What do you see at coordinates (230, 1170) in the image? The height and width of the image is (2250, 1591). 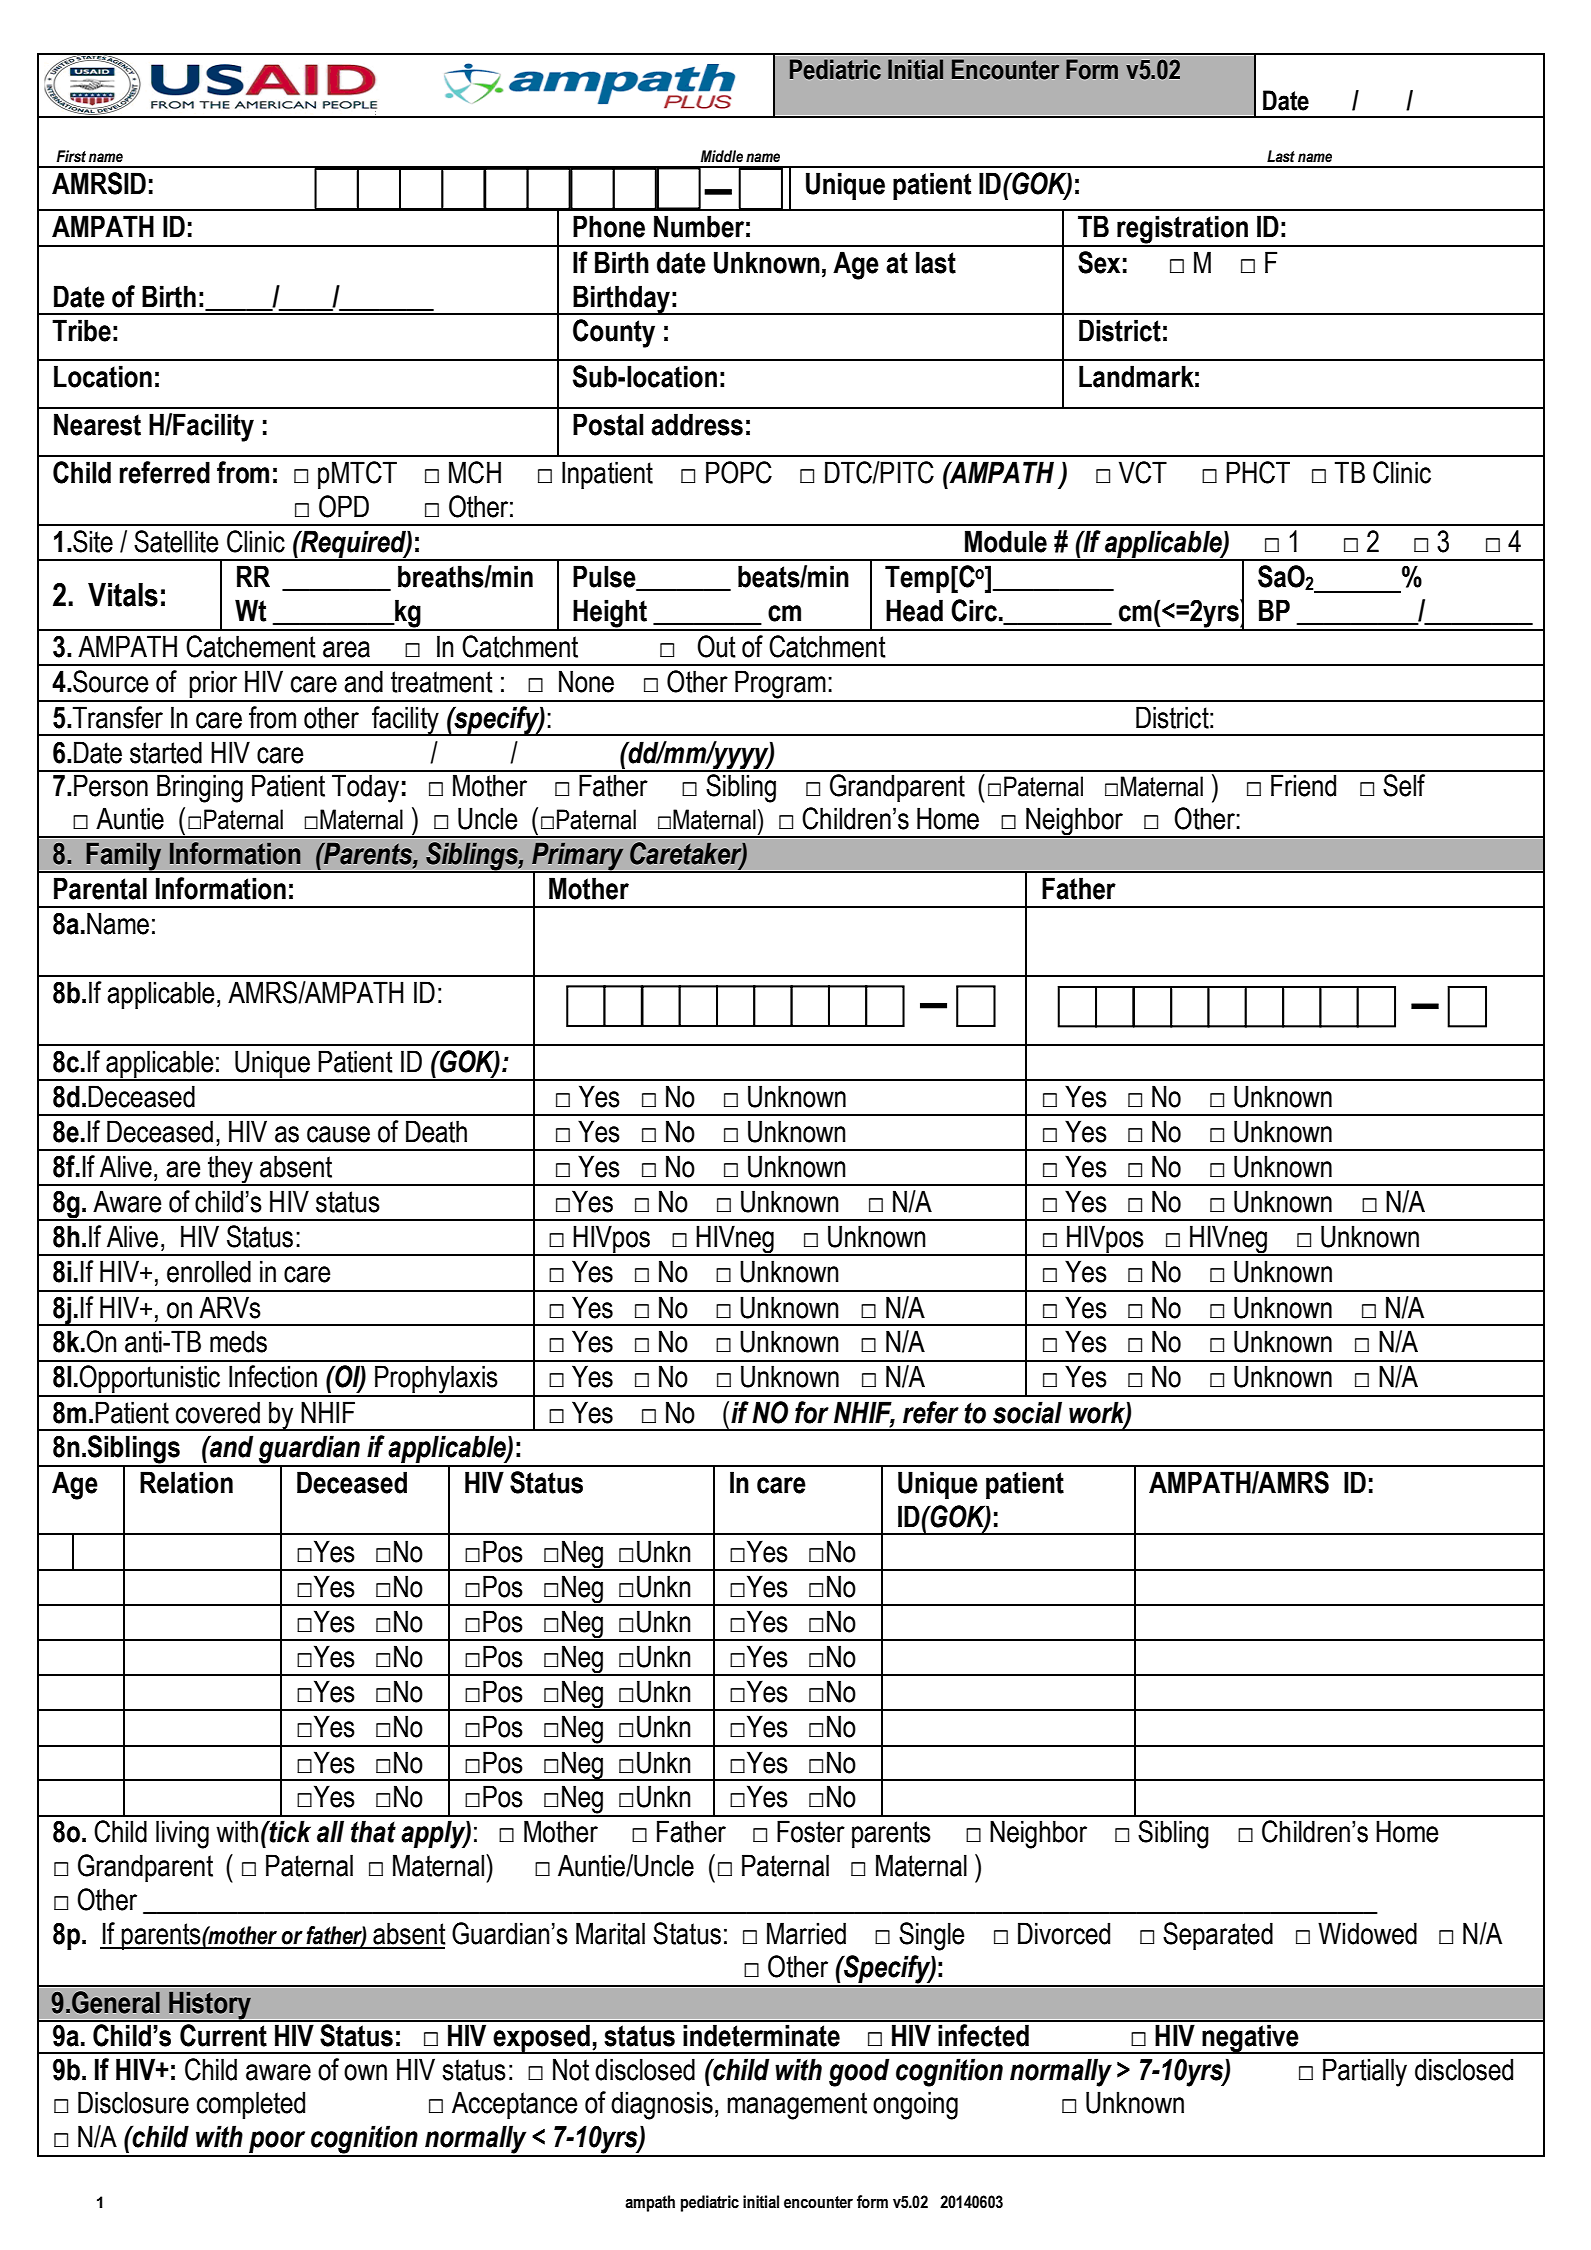 I see `they` at bounding box center [230, 1170].
